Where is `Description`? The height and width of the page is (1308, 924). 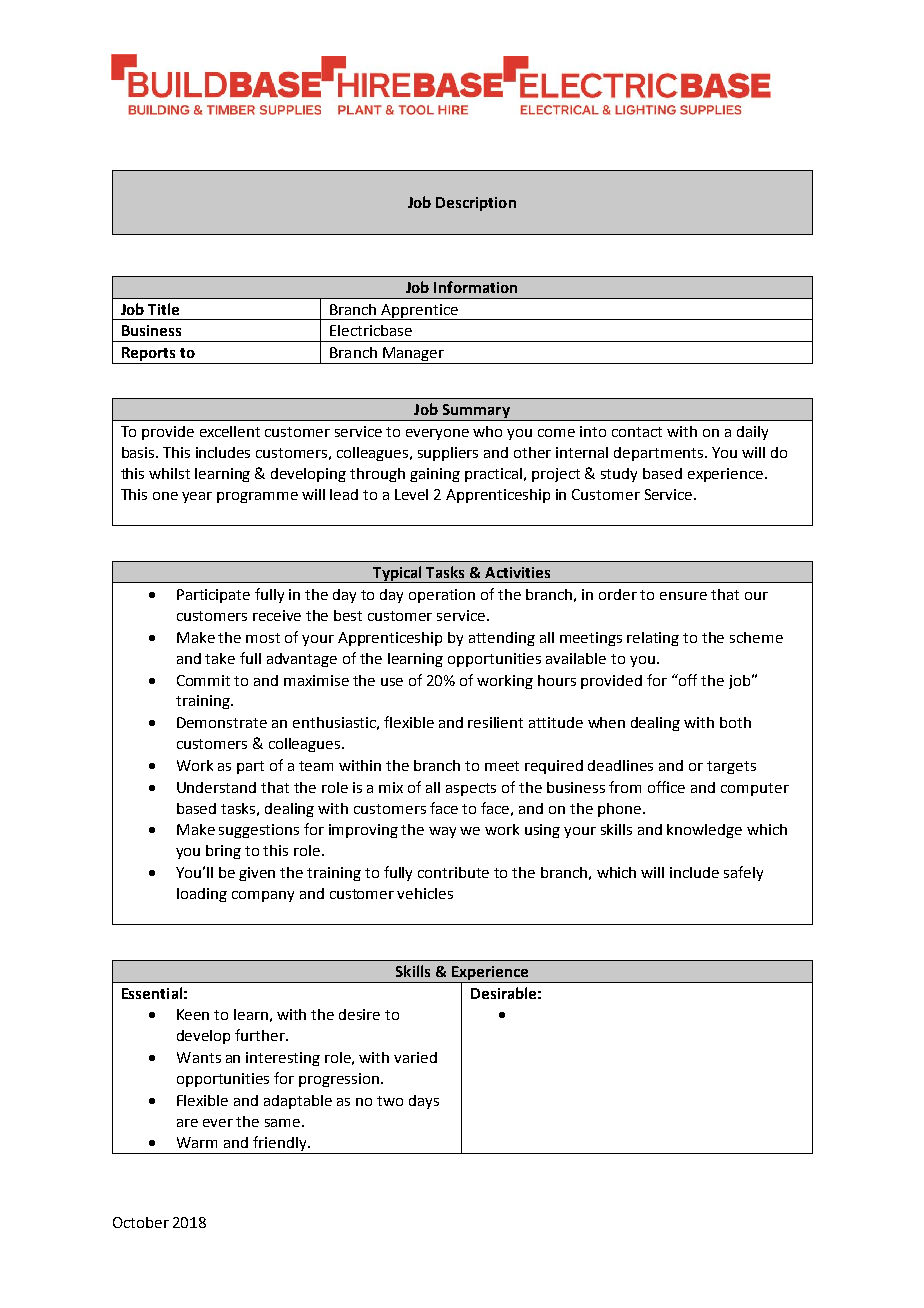
Description is located at coordinates (476, 204).
